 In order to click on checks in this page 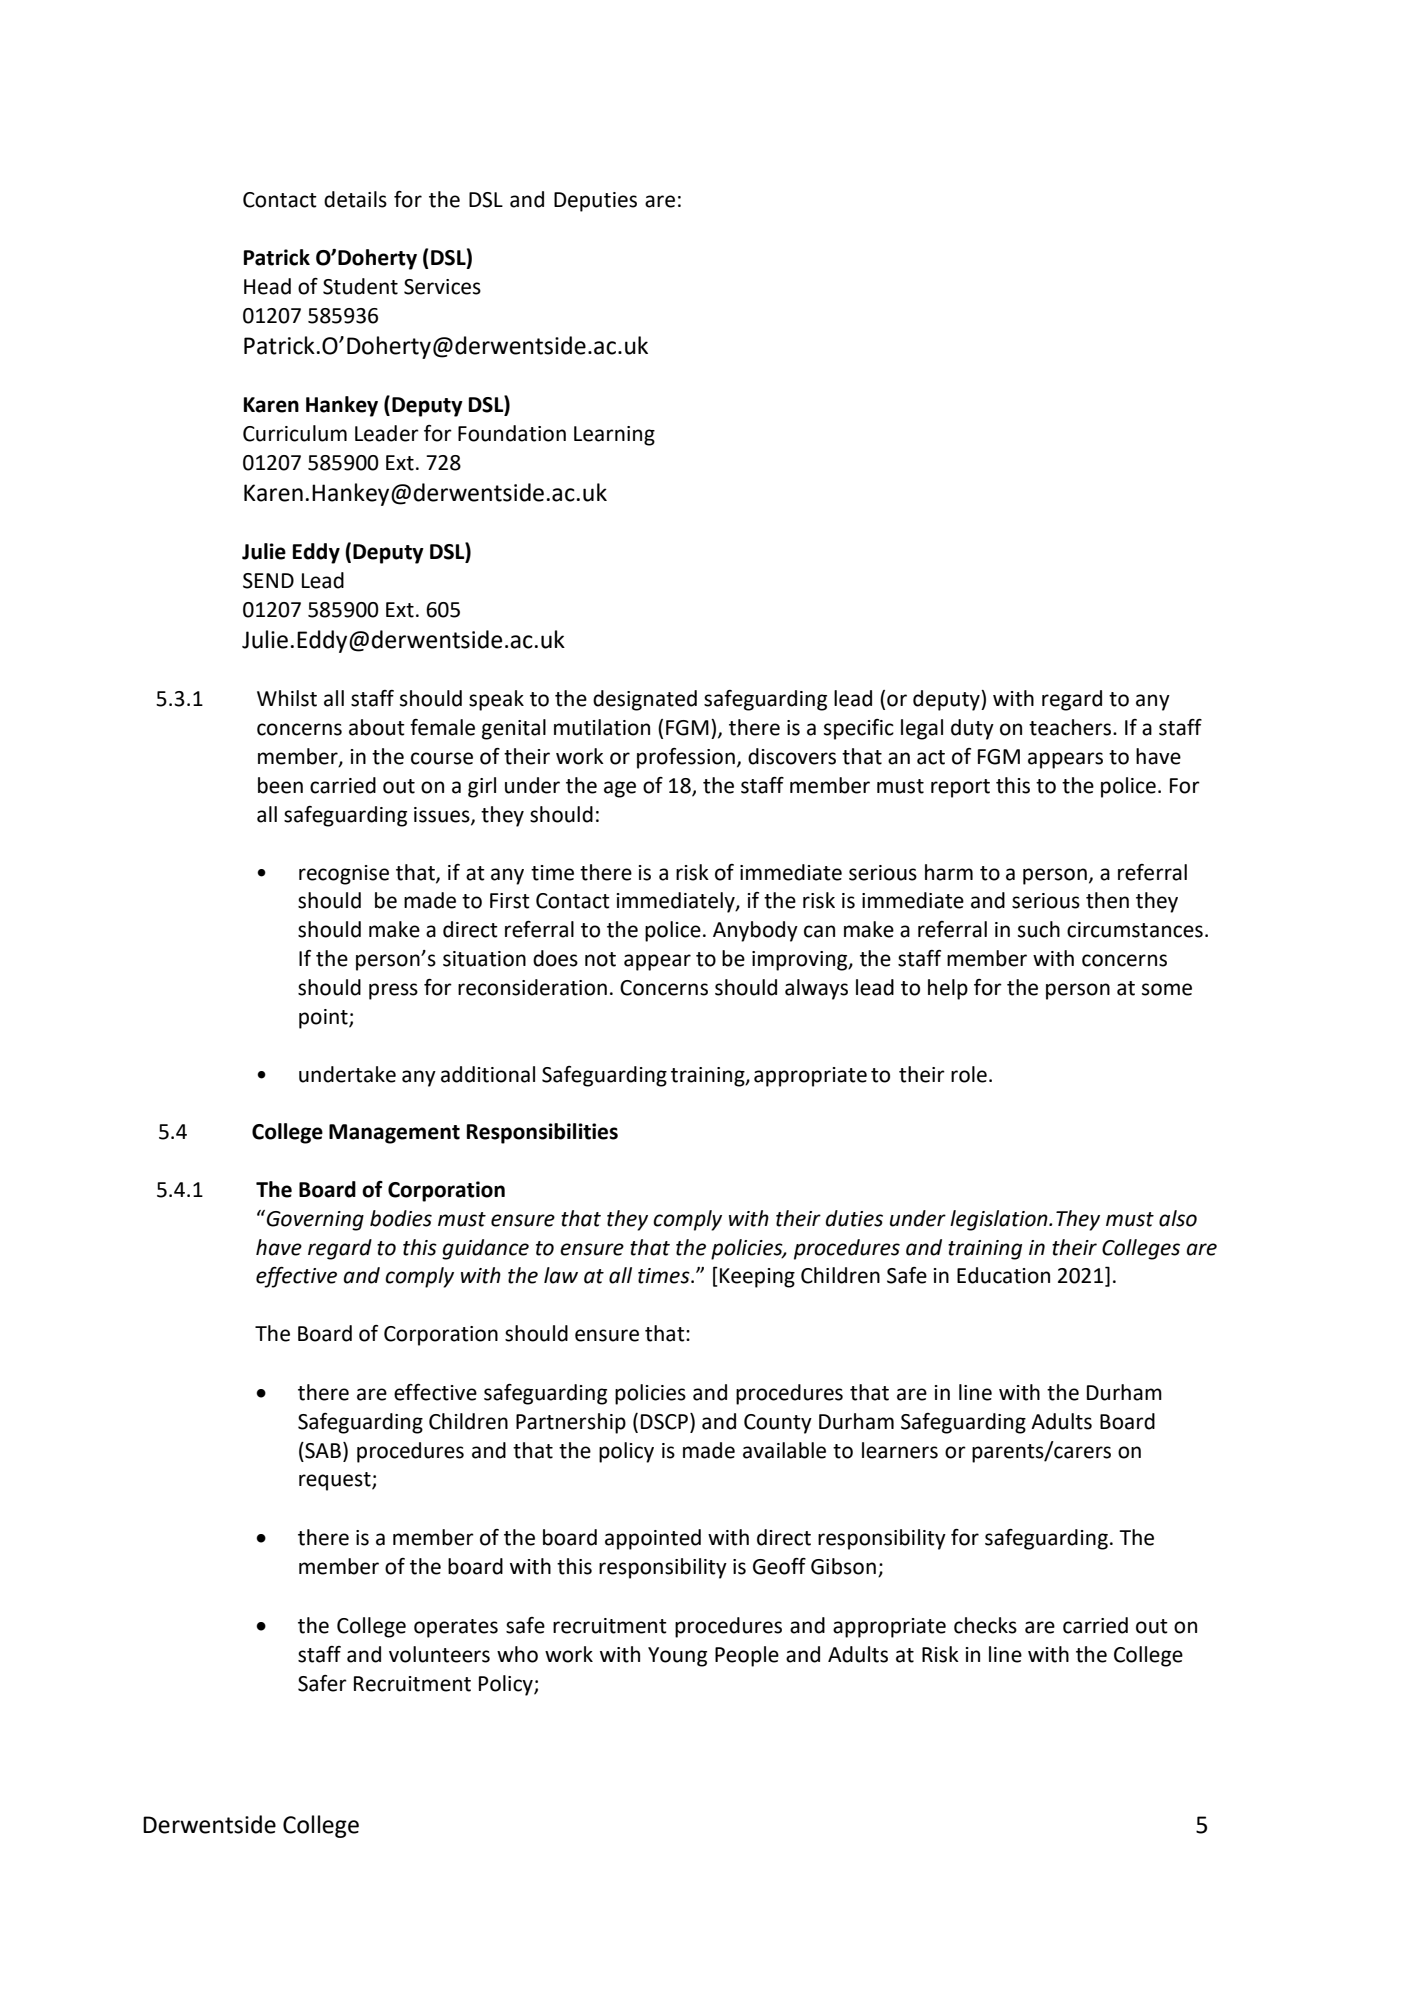, I will do `click(985, 1625)`.
